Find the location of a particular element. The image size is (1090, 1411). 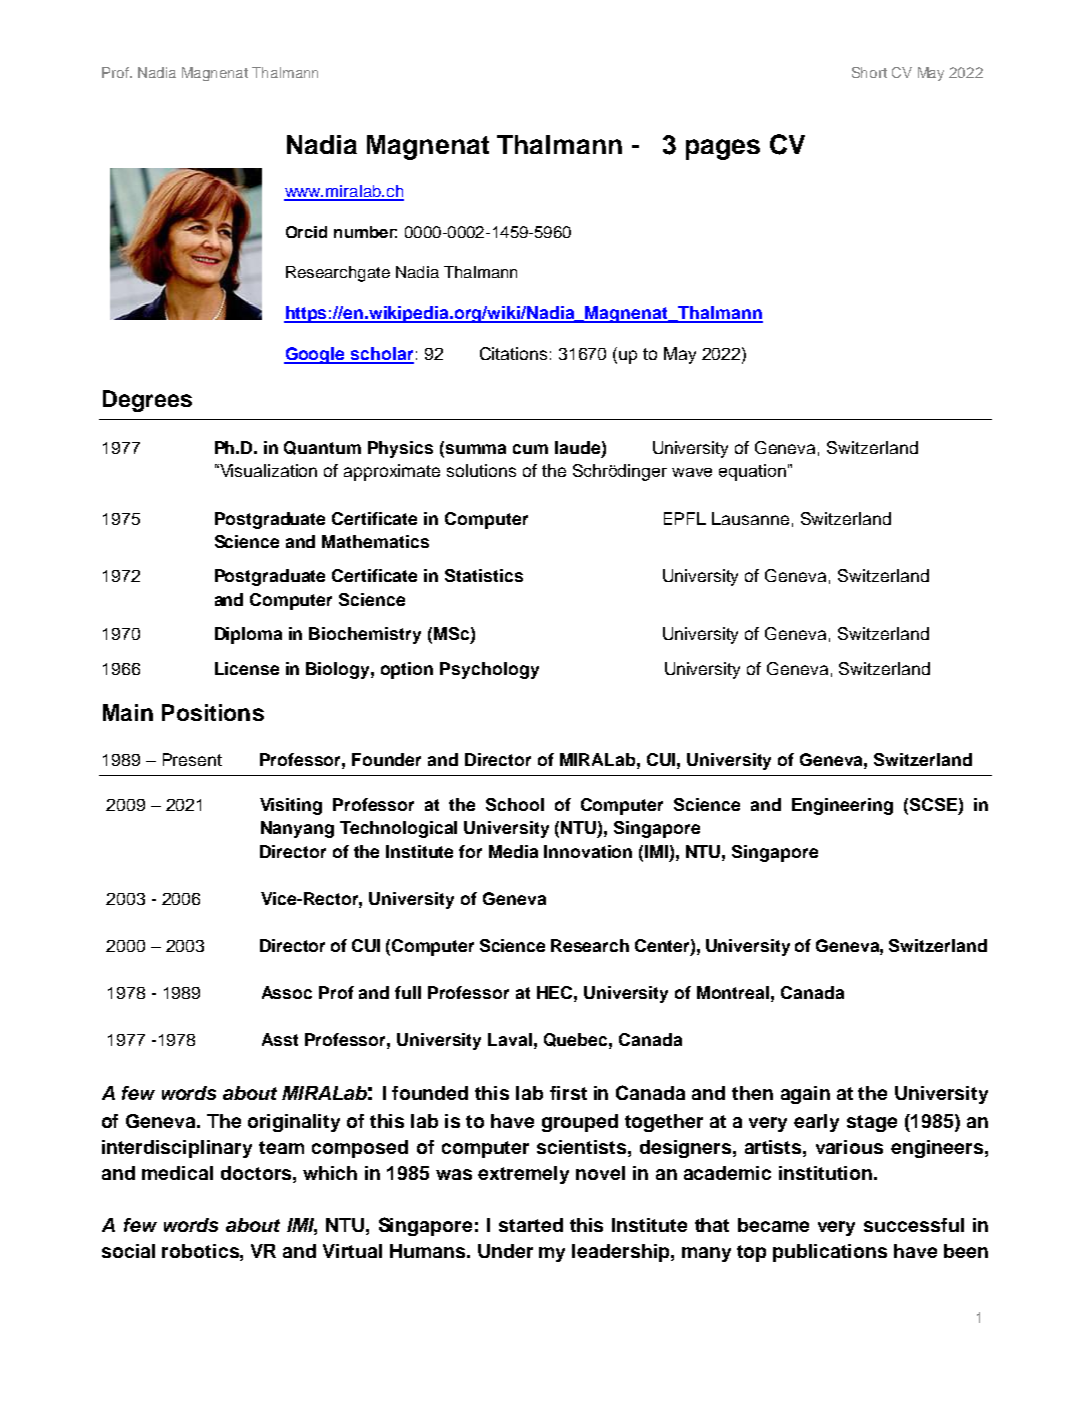

License is located at coordinates (247, 668).
